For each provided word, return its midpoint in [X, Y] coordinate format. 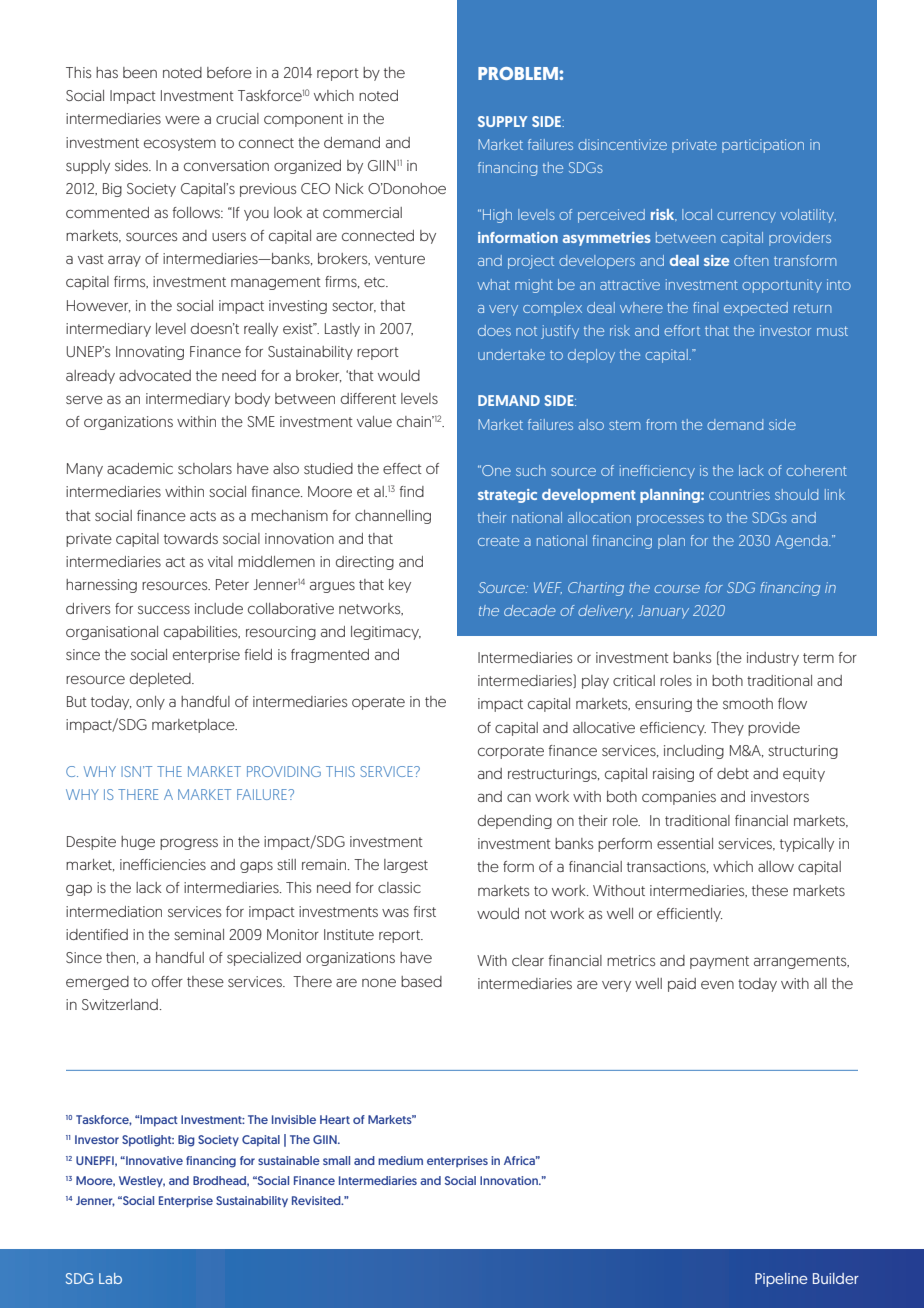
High [497, 216]
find [412, 491]
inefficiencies [163, 864]
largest [406, 866]
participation [763, 146]
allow [776, 866]
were [182, 119]
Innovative [153, 1160]
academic [140, 468]
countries [739, 494]
